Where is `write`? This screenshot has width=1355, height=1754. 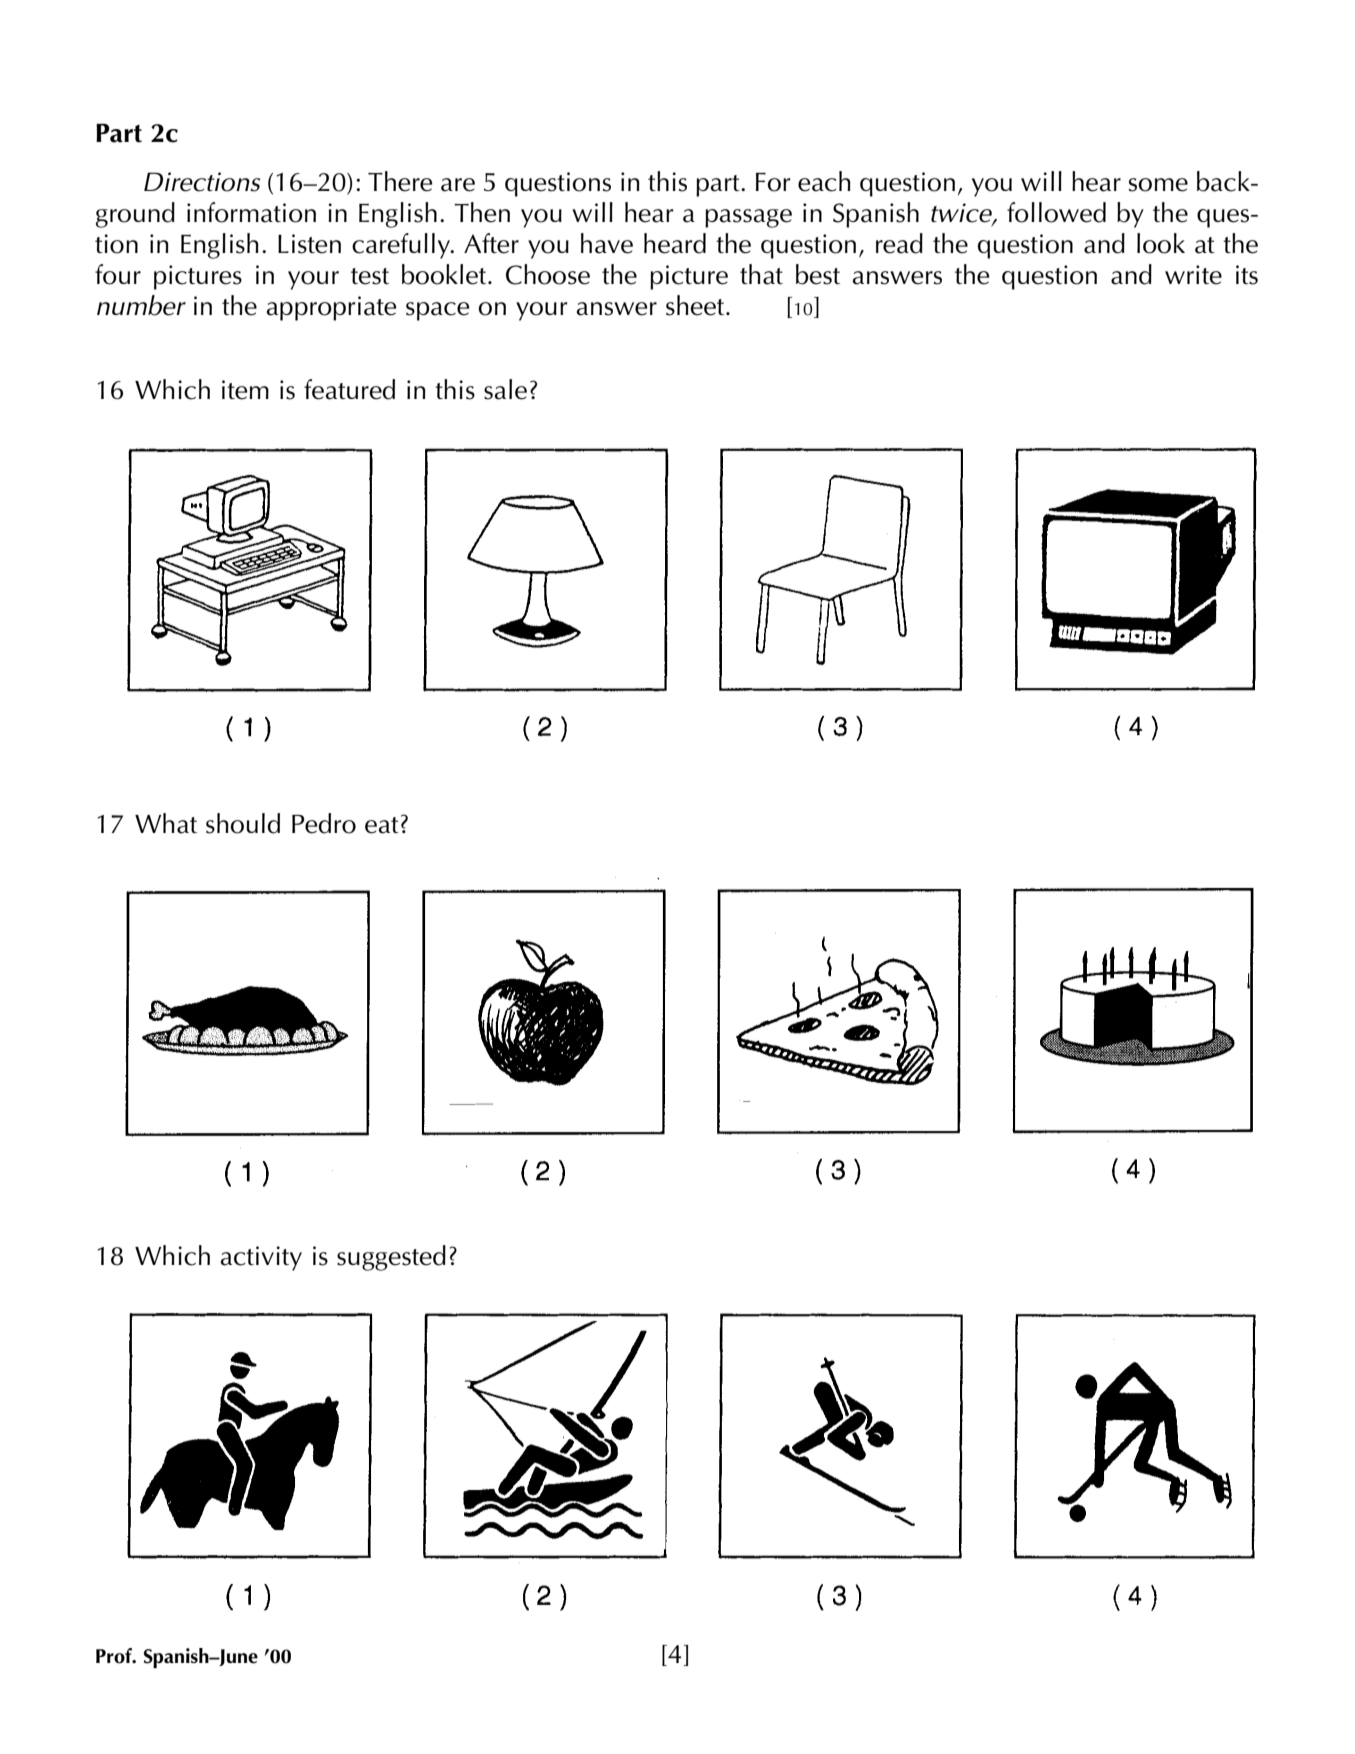
write is located at coordinates (1193, 275).
